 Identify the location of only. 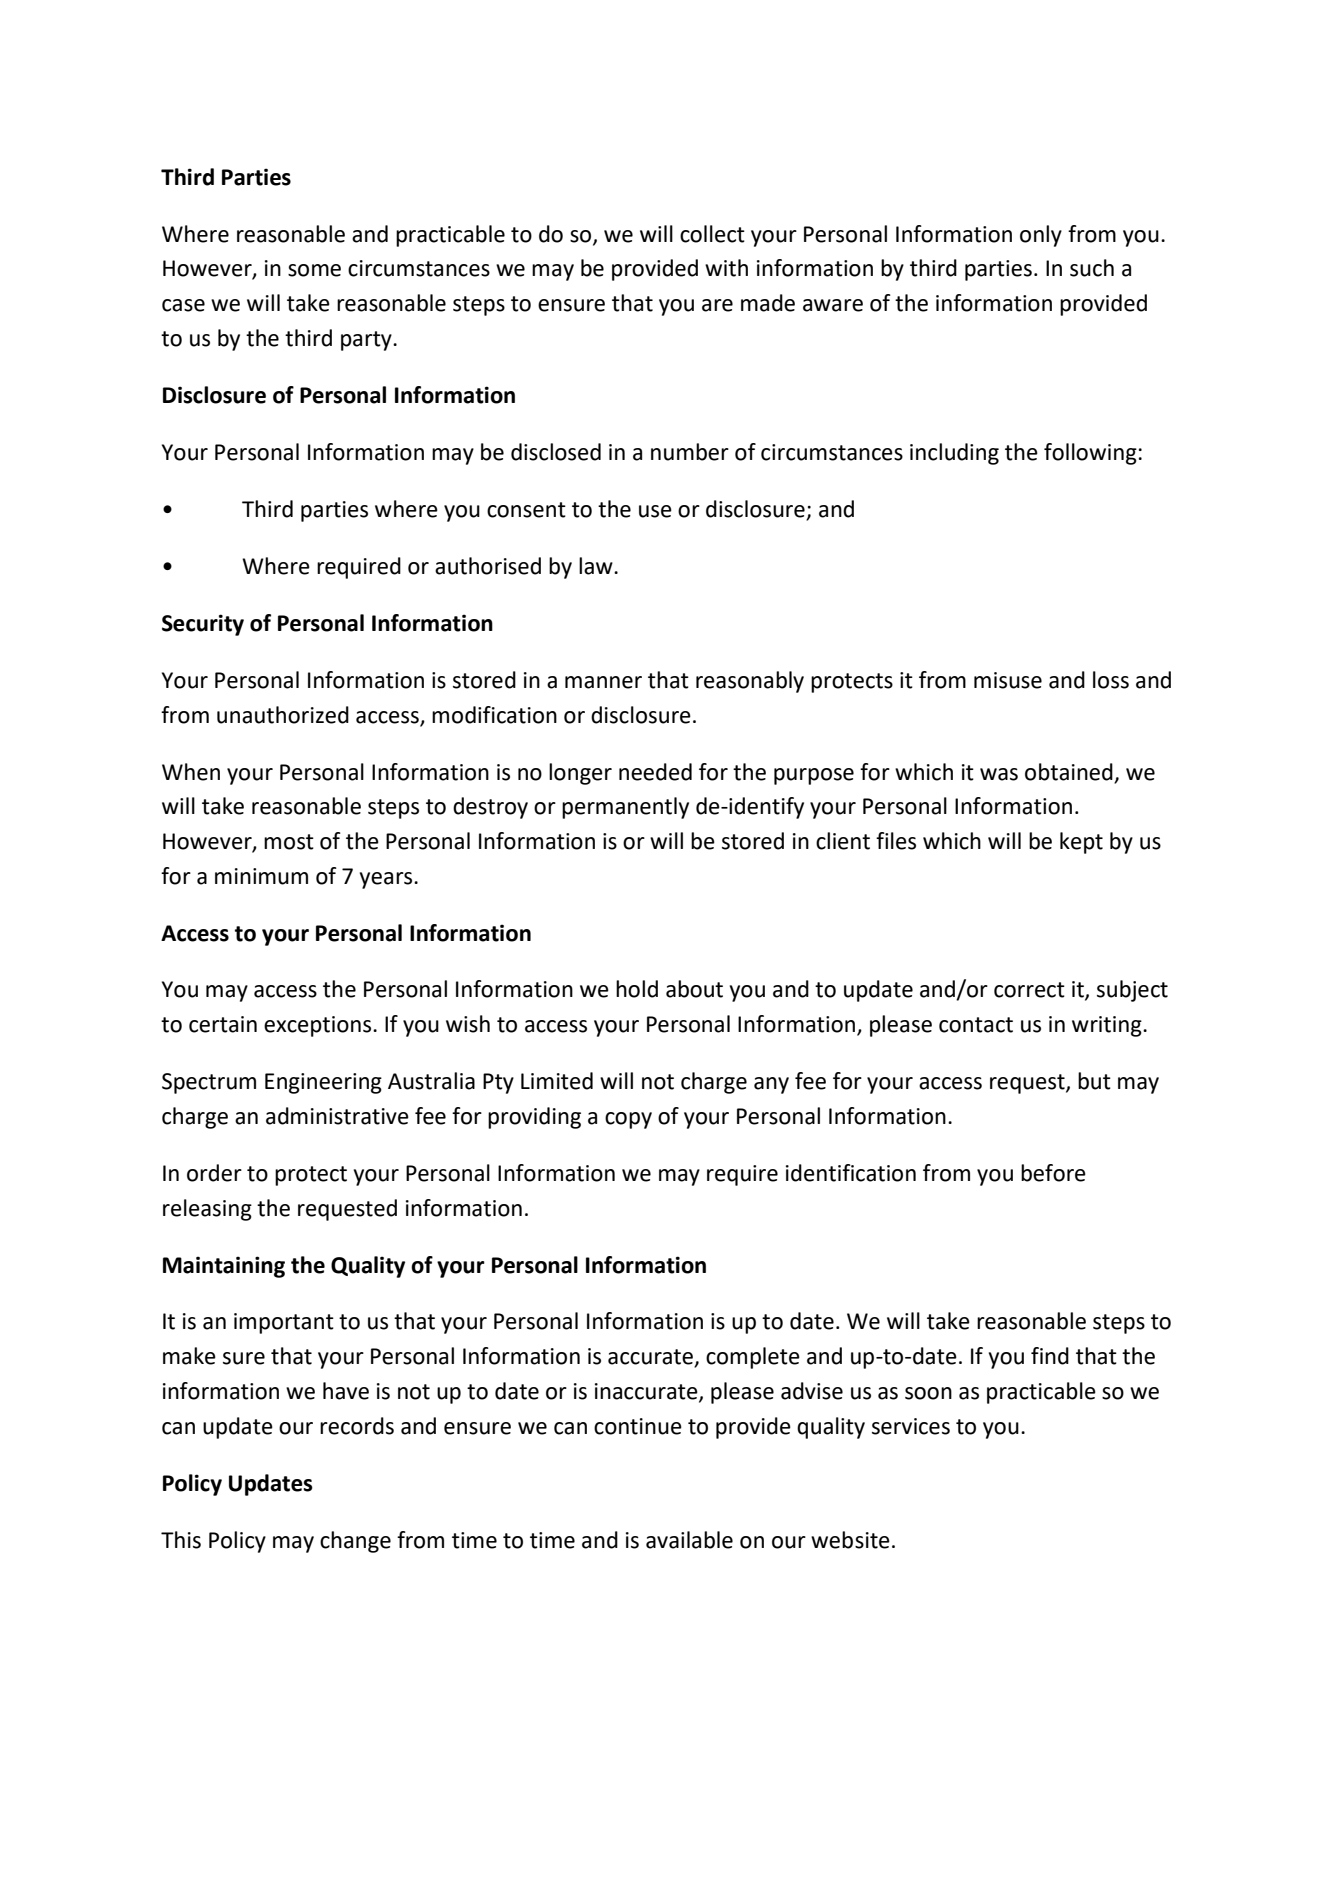
(1041, 236).
